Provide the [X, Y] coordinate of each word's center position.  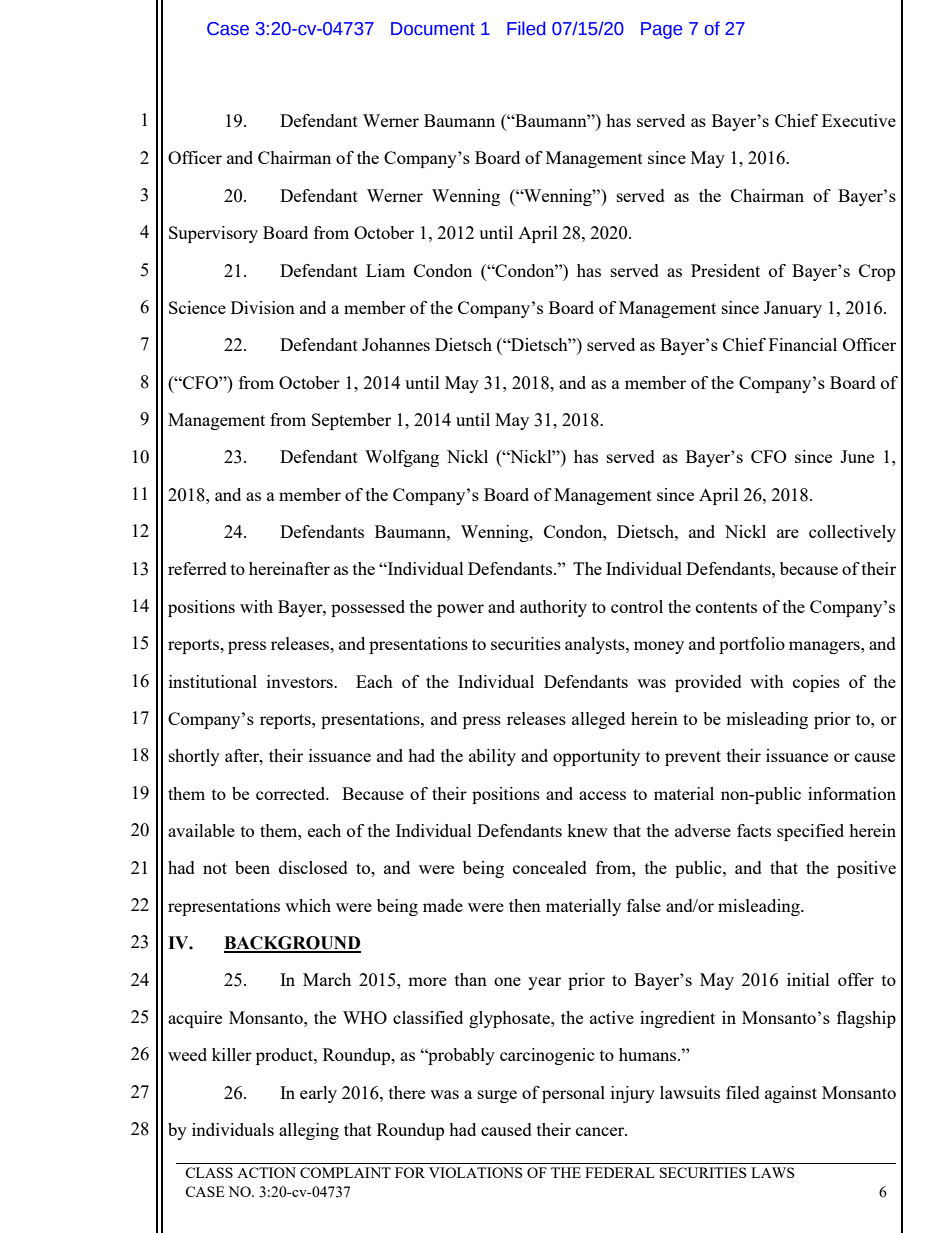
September [351, 421]
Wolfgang [402, 458]
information [852, 793]
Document [433, 29]
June [857, 456]
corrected [292, 793]
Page [661, 30]
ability [492, 757]
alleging [309, 1131]
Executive [859, 120]
